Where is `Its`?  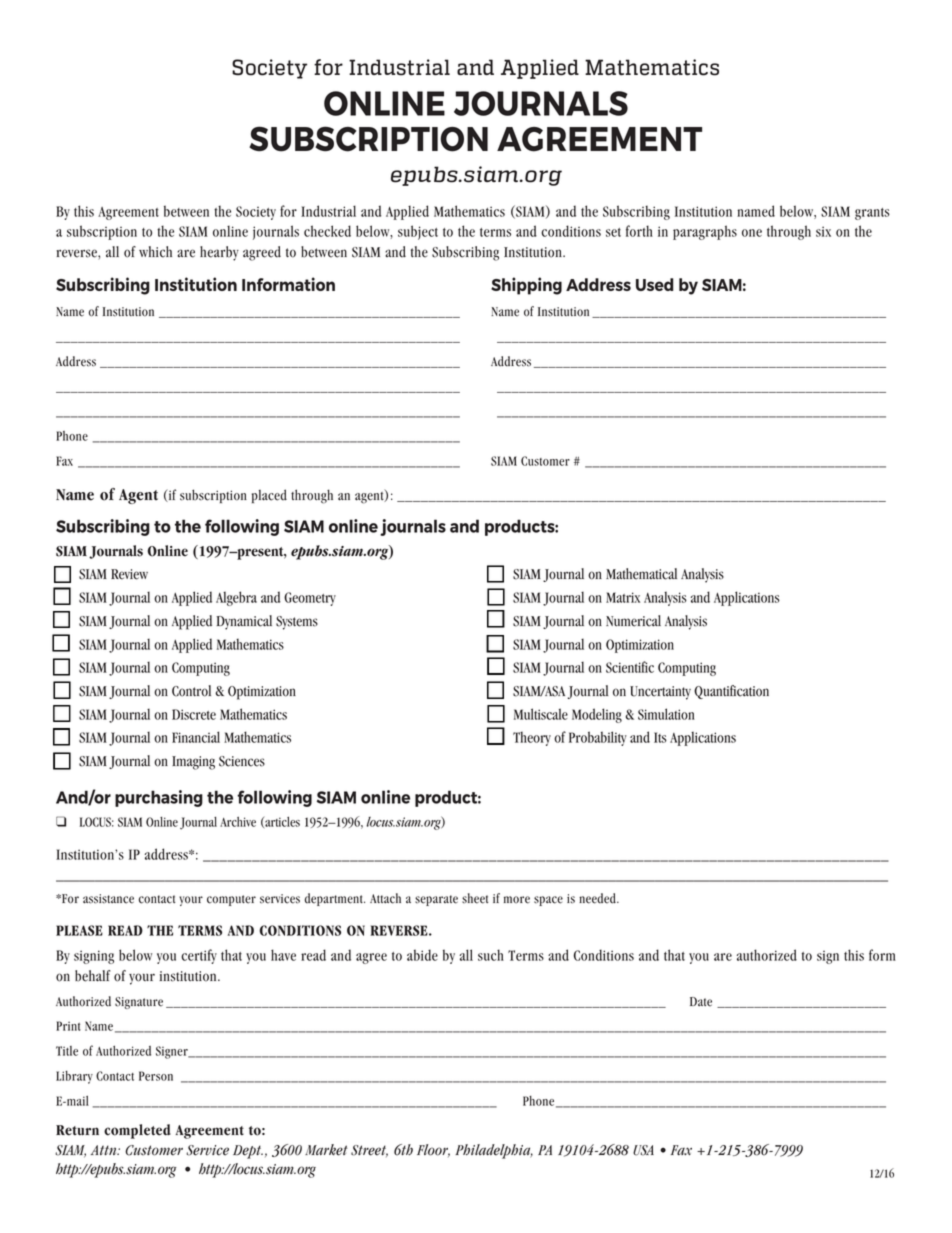
Its is located at coordinates (660, 737).
